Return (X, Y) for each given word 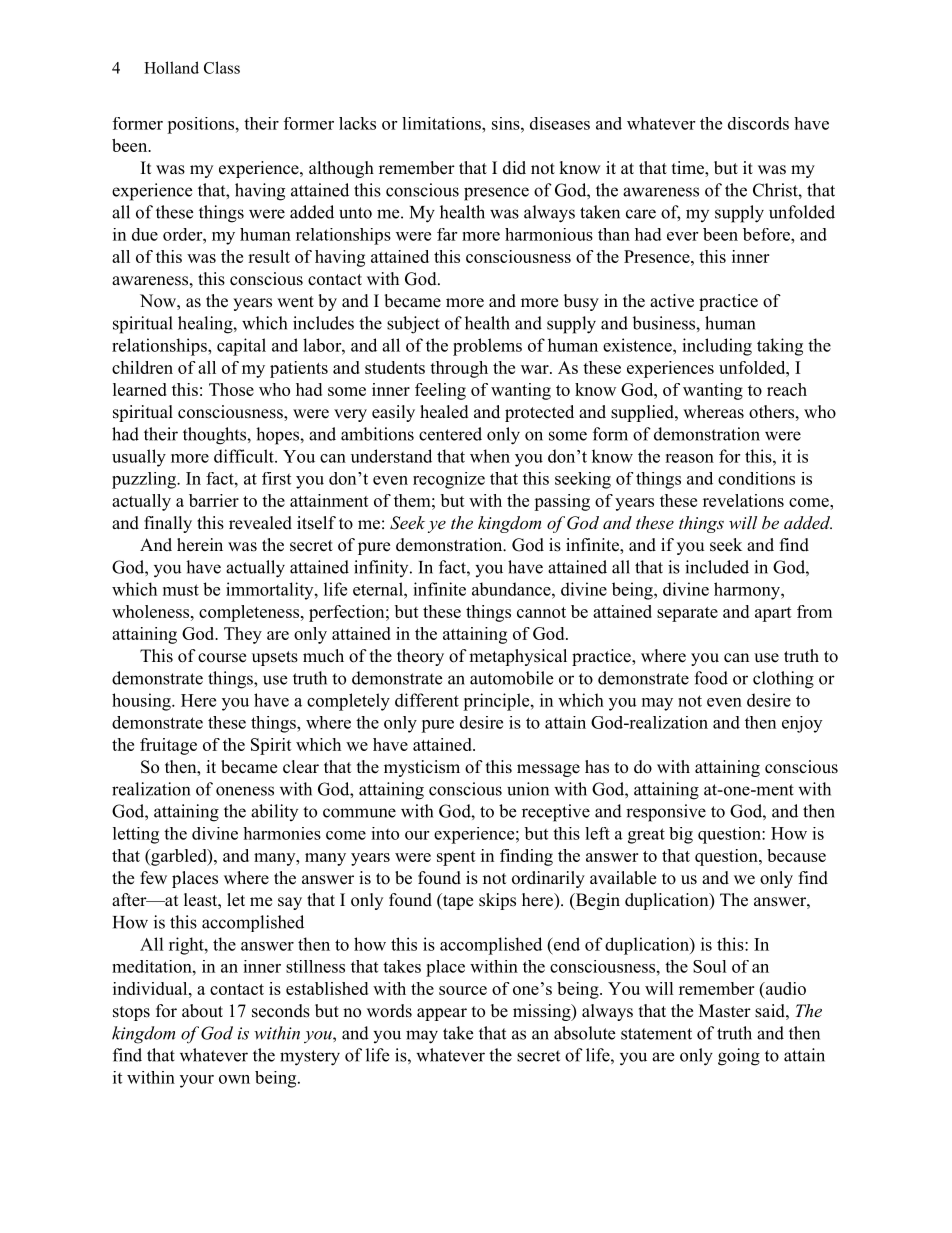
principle (496, 702)
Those (231, 389)
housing (142, 702)
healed (444, 412)
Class (222, 67)
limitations (442, 123)
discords (758, 123)
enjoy (802, 724)
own (234, 1079)
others (771, 412)
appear (442, 1014)
